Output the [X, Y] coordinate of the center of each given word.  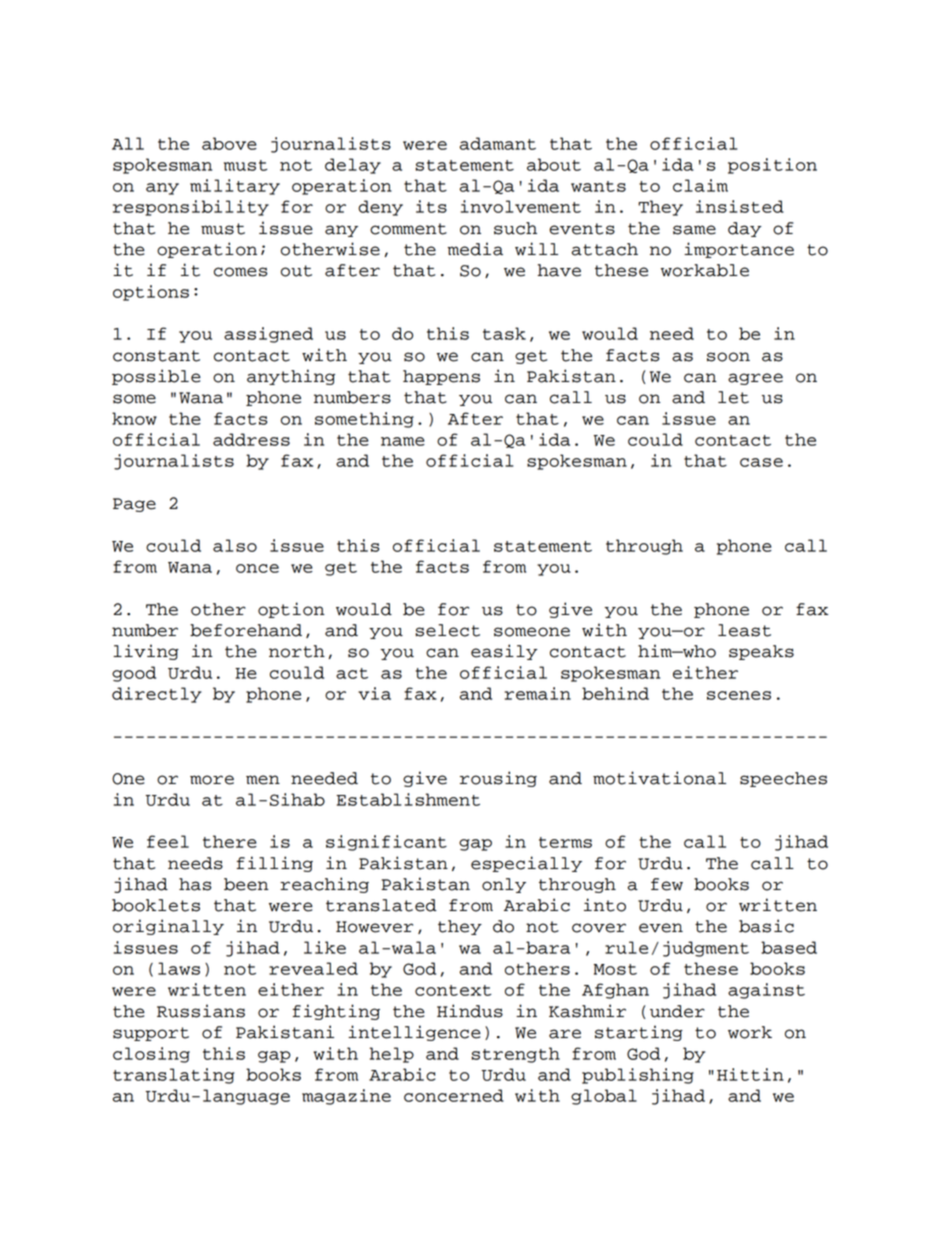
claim [700, 185]
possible [156, 377]
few [667, 884]
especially [526, 864]
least [744, 630]
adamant [498, 143]
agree [755, 379]
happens [441, 377]
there [230, 841]
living [146, 652]
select [448, 630]
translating [173, 1076]
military [235, 187]
